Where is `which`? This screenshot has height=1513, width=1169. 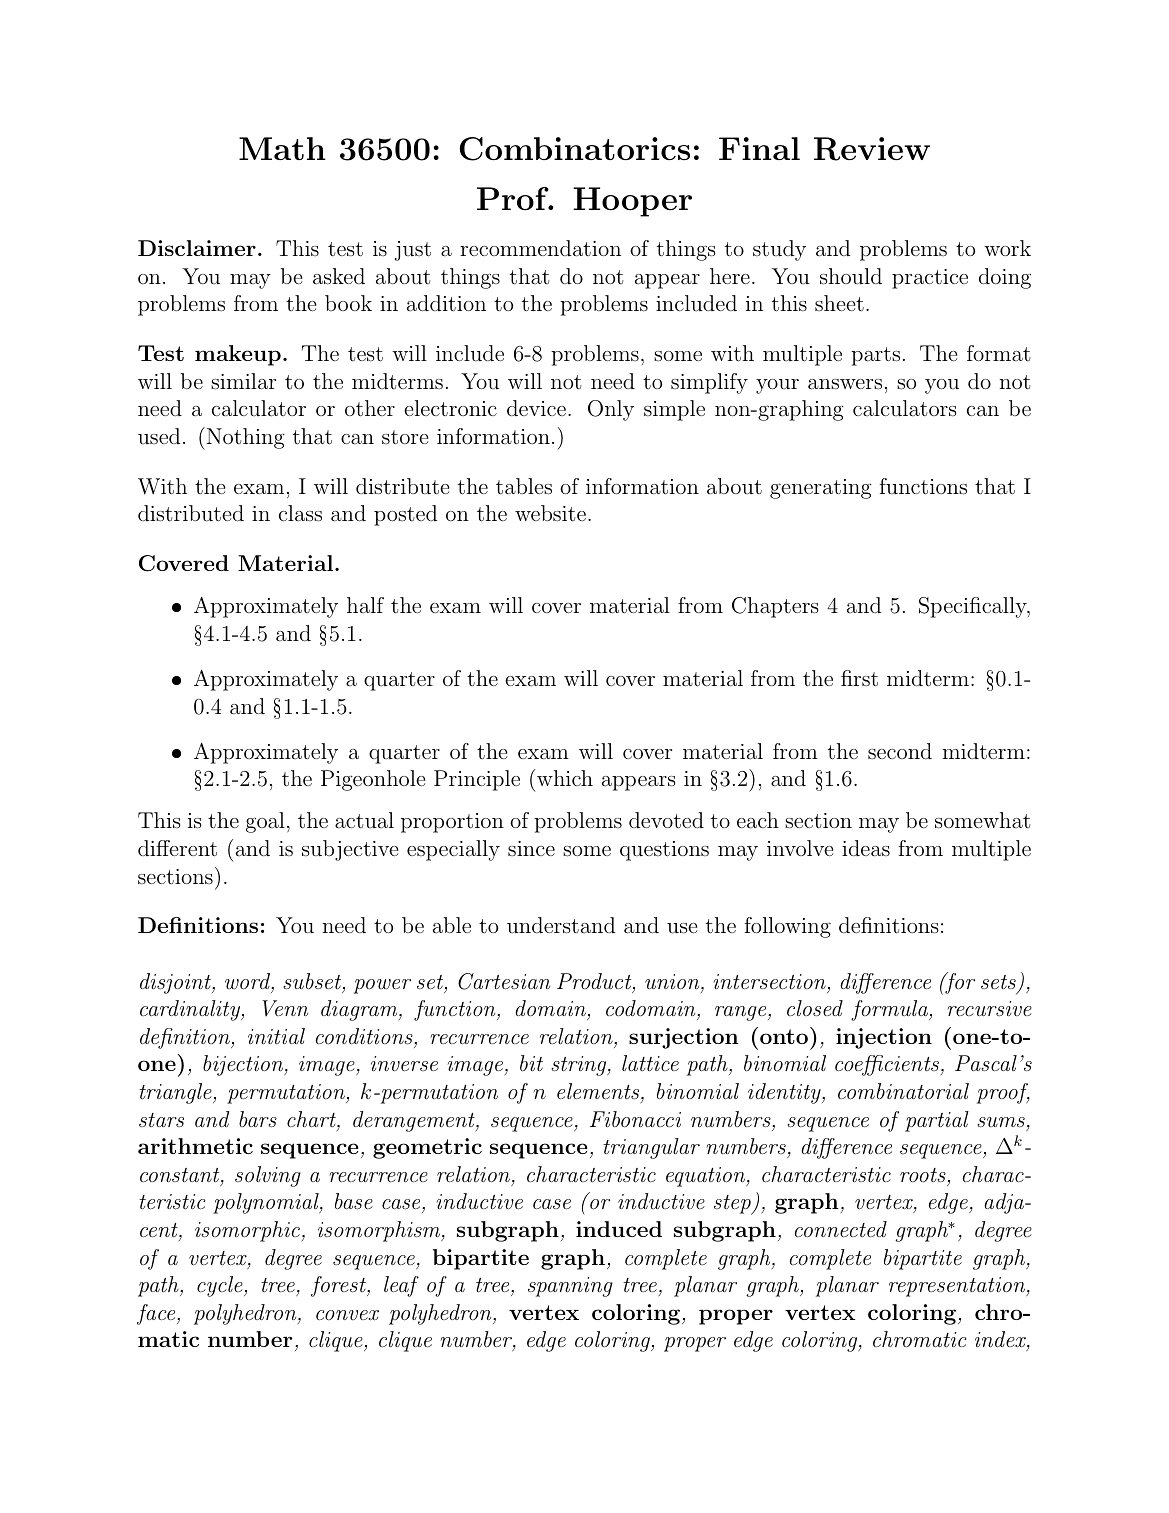
which is located at coordinates (565, 778).
